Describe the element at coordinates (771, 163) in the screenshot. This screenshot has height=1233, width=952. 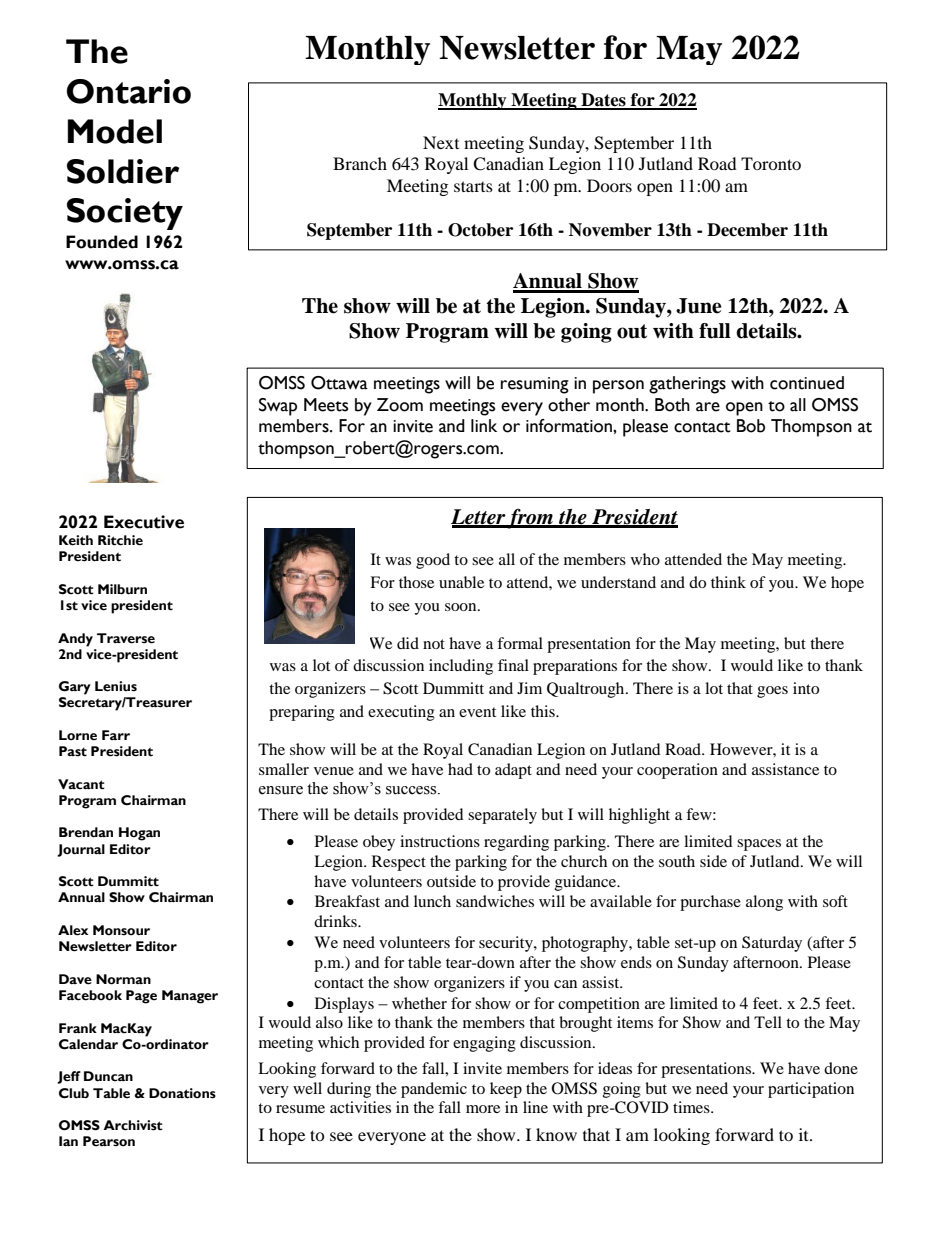
I see `Toronto` at that location.
